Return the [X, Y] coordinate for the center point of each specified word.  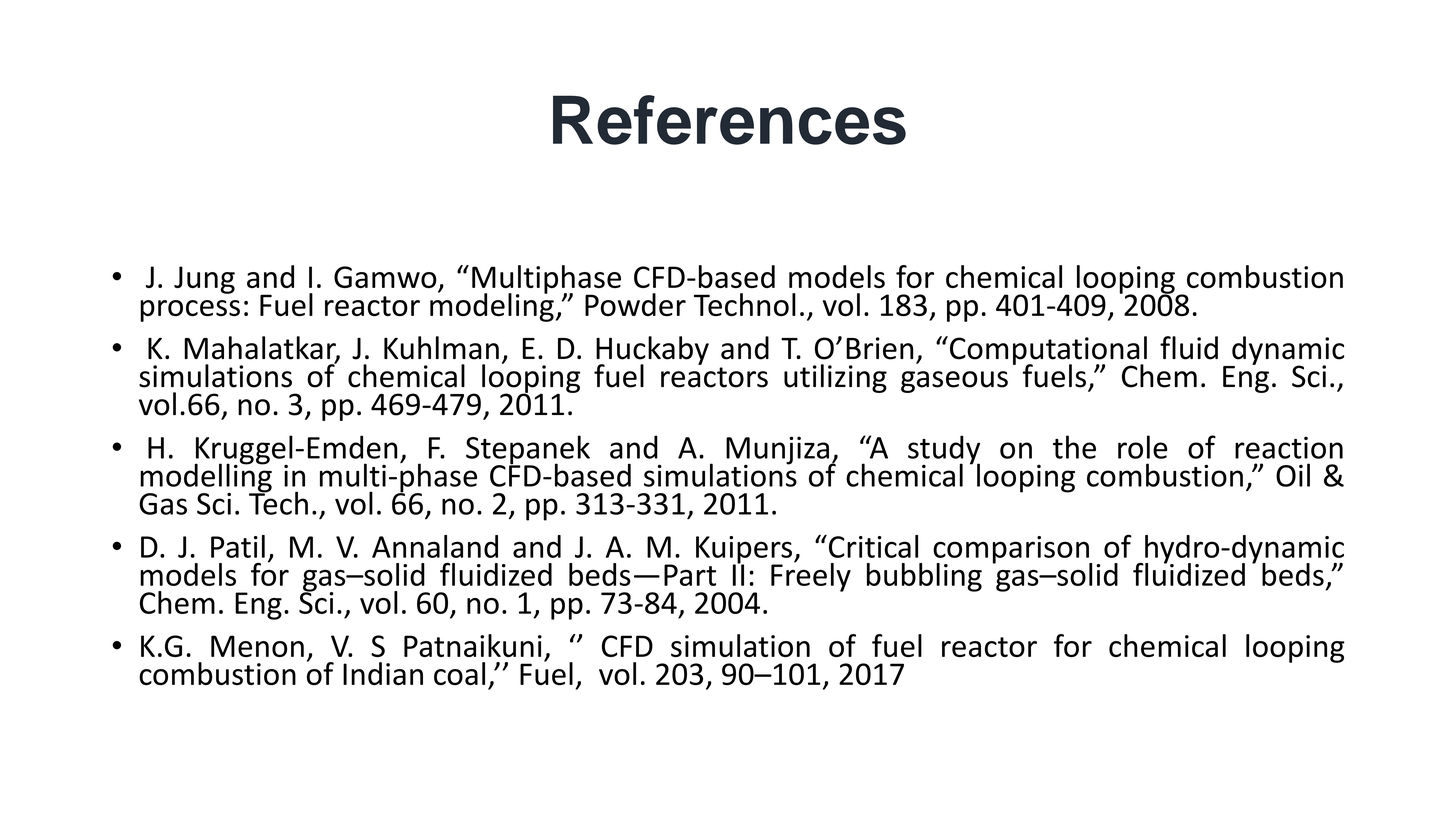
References [729, 120]
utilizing [835, 378]
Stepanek [528, 451]
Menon [257, 646]
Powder [635, 304]
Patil [238, 546]
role [1143, 447]
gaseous [954, 382]
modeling [492, 306]
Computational [1048, 351]
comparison [1012, 551]
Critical [872, 546]
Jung [204, 280]
